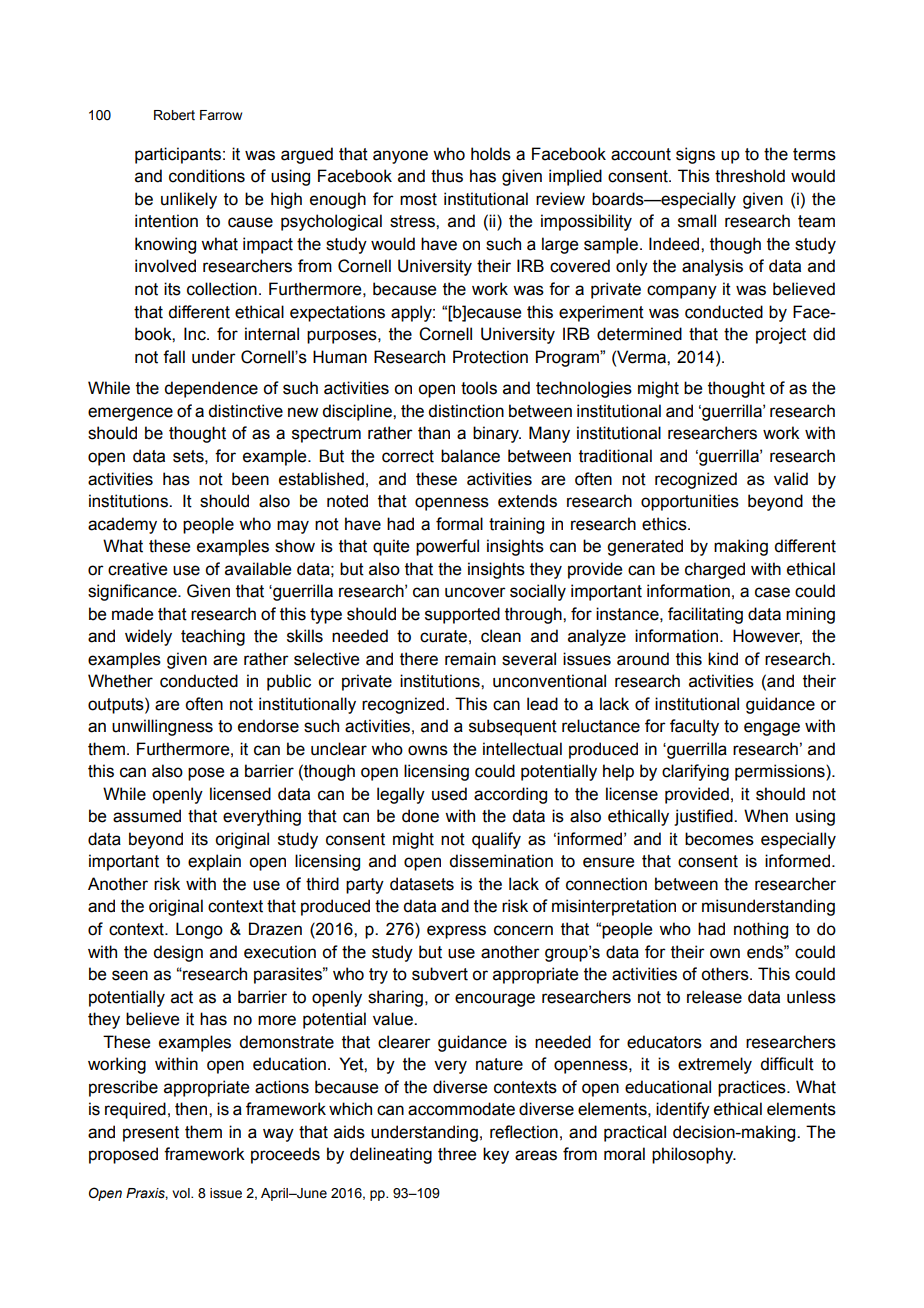 Image resolution: width=924 pixels, height=1308 pixels. Describe the element at coordinates (750, 176) in the image. I see `threshold` at that location.
